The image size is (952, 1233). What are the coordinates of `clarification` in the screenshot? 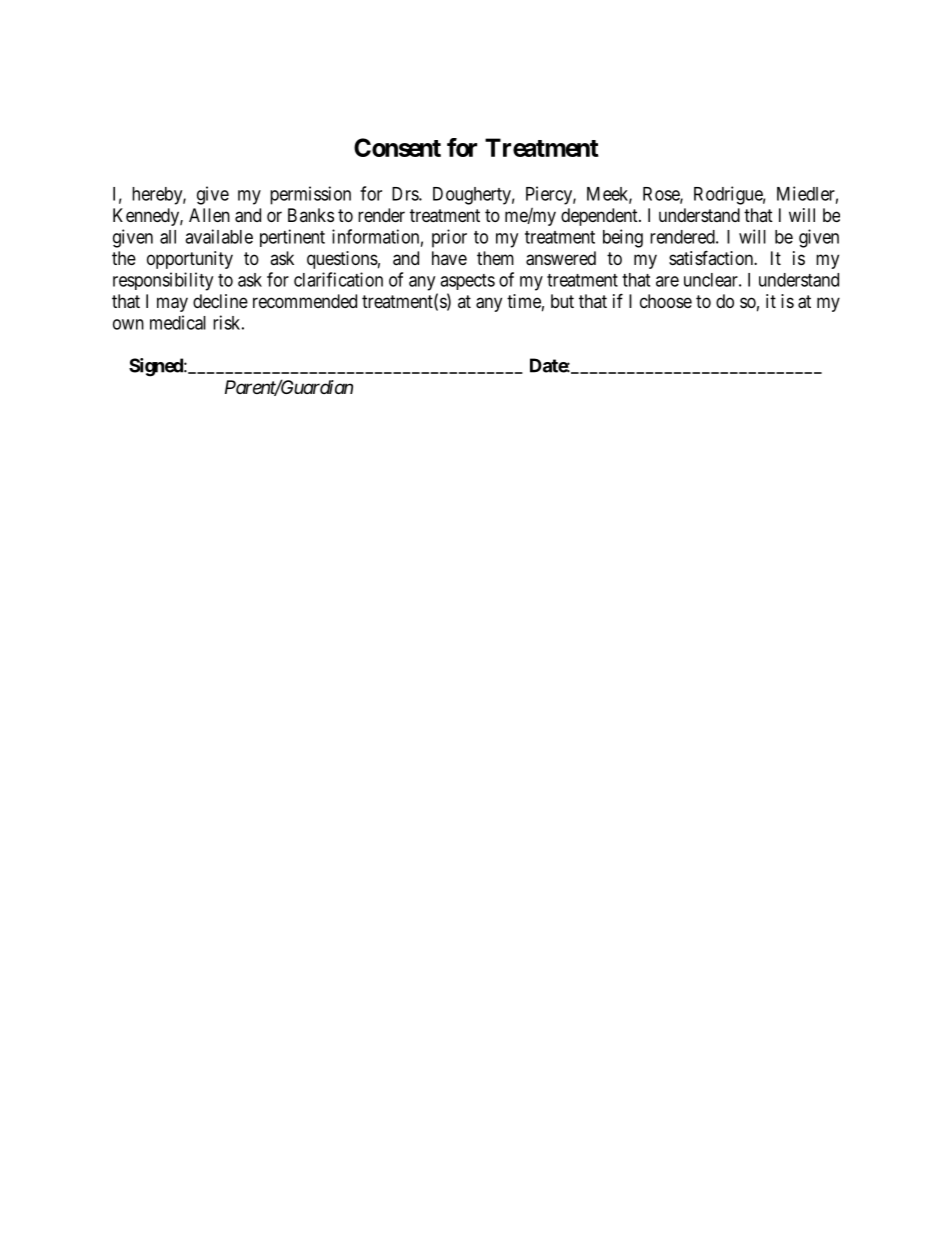 It's located at (338, 279).
